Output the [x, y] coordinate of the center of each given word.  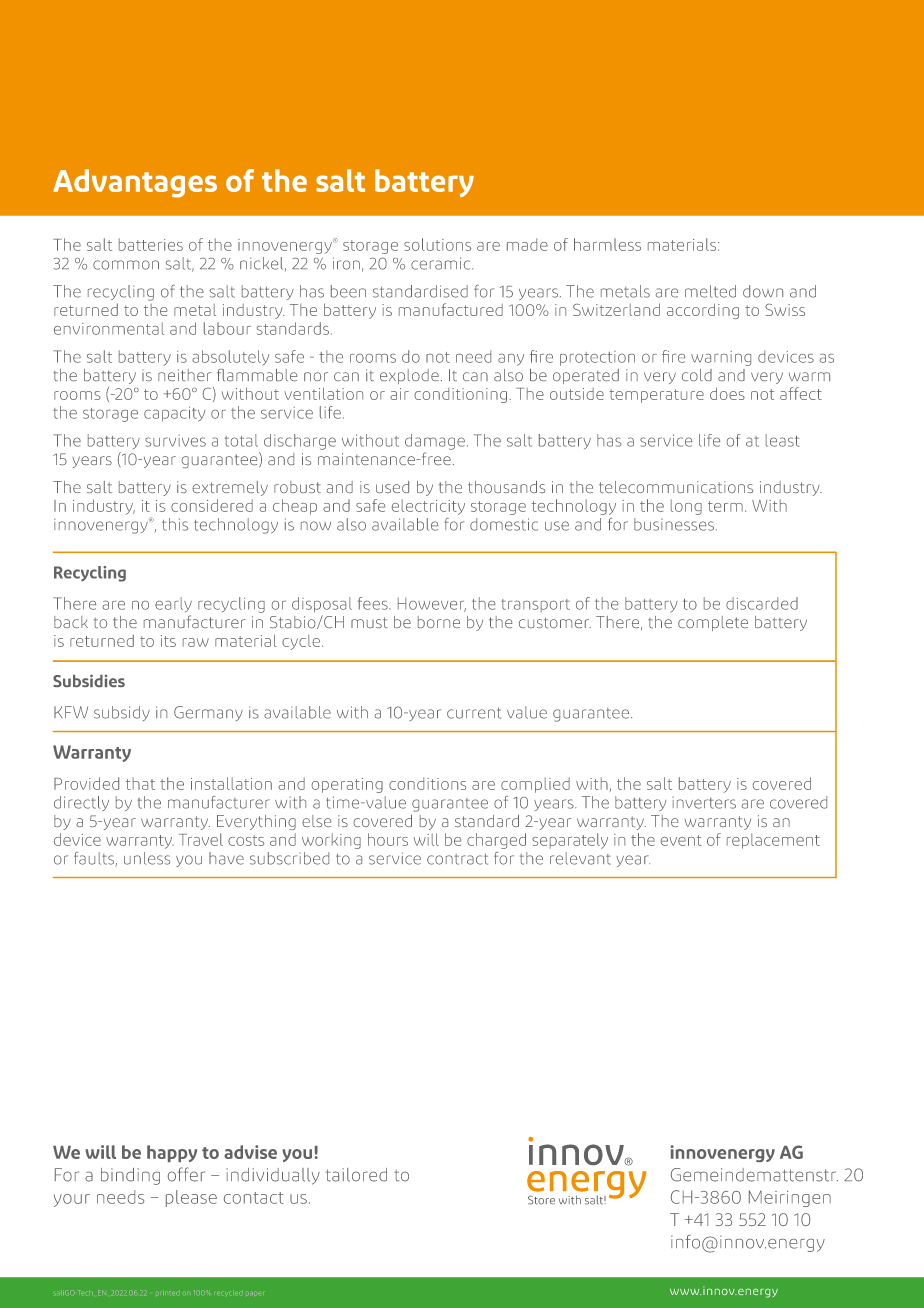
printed [168, 1293]
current [474, 713]
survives [175, 441]
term [725, 506]
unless [147, 858]
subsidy [122, 713]
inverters [704, 802]
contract [457, 859]
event [681, 840]
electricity [428, 507]
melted [710, 291]
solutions [437, 244]
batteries [151, 244]
